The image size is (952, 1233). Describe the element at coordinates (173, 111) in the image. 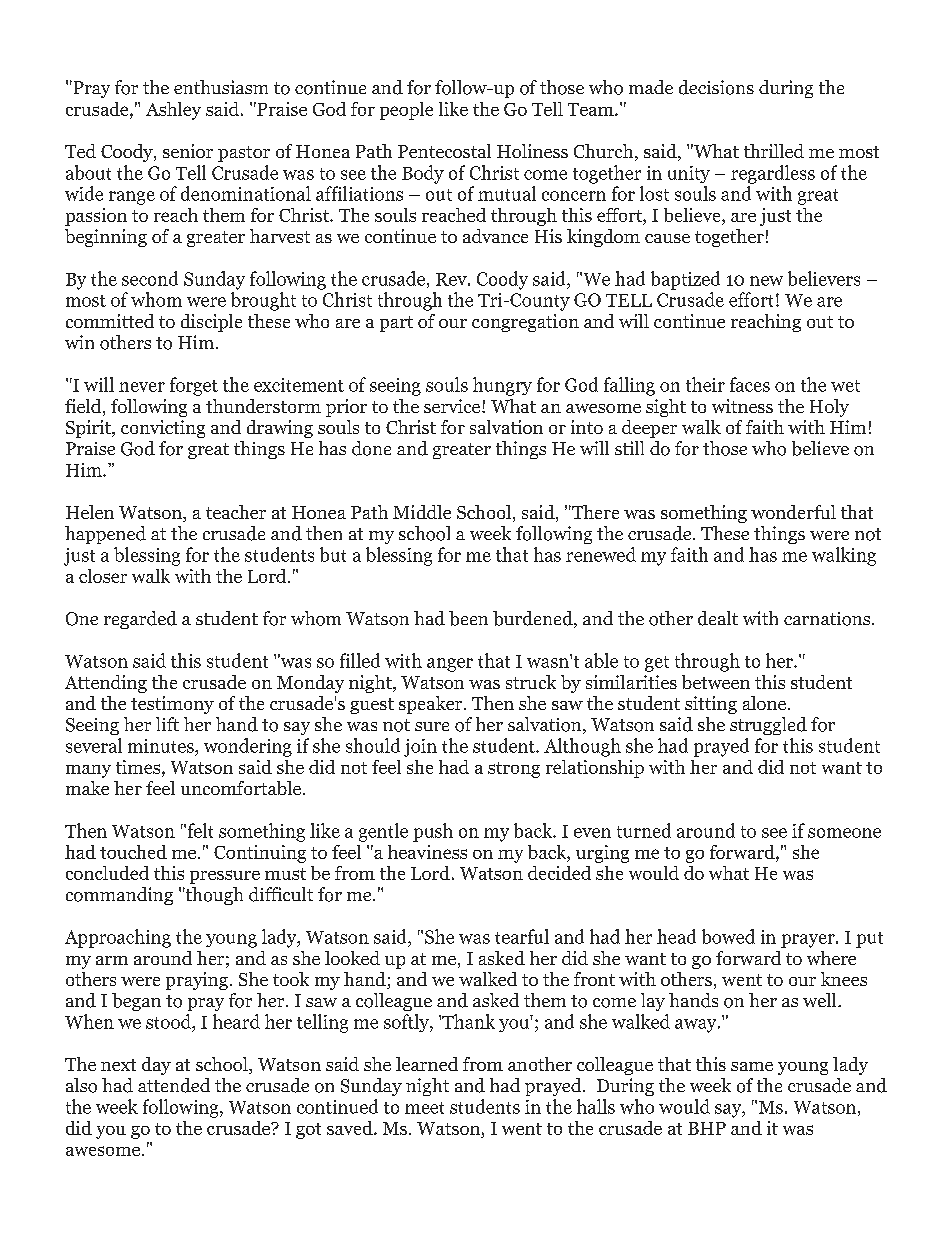

I see `Ashley` at that location.
